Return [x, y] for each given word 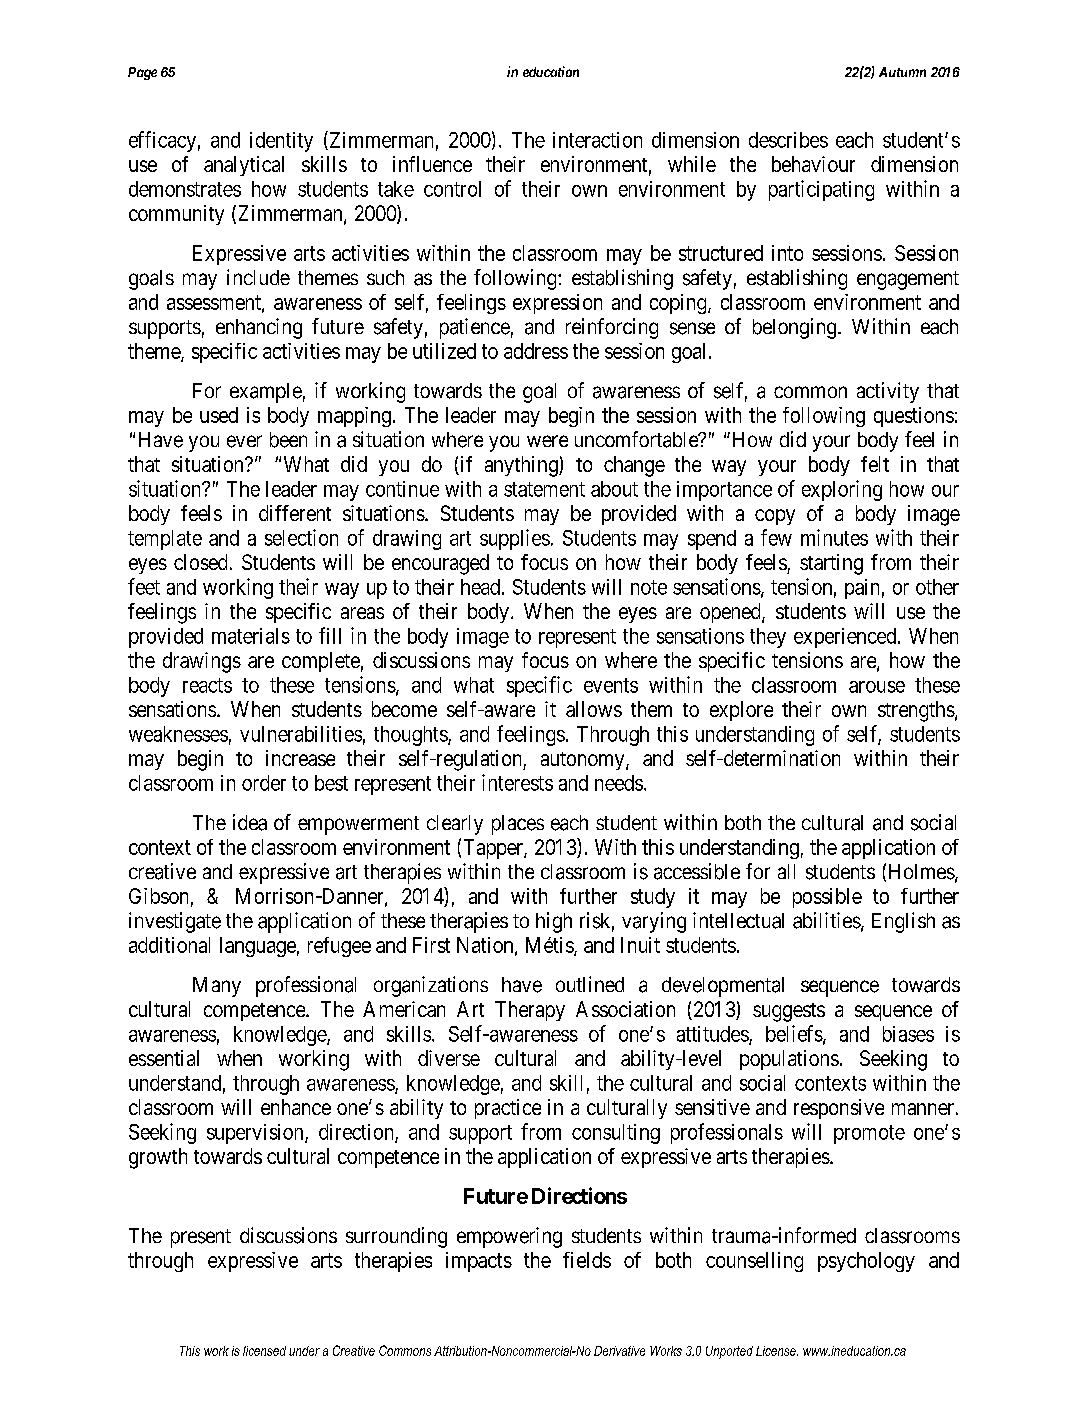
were [547, 441]
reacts [207, 685]
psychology [866, 1262]
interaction [597, 140]
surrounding [396, 1237]
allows [594, 709]
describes [788, 140]
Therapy [530, 1011]
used [219, 415]
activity [888, 392]
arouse [877, 687]
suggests [789, 1012]
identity [281, 142]
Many [217, 987]
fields [587, 1260]
